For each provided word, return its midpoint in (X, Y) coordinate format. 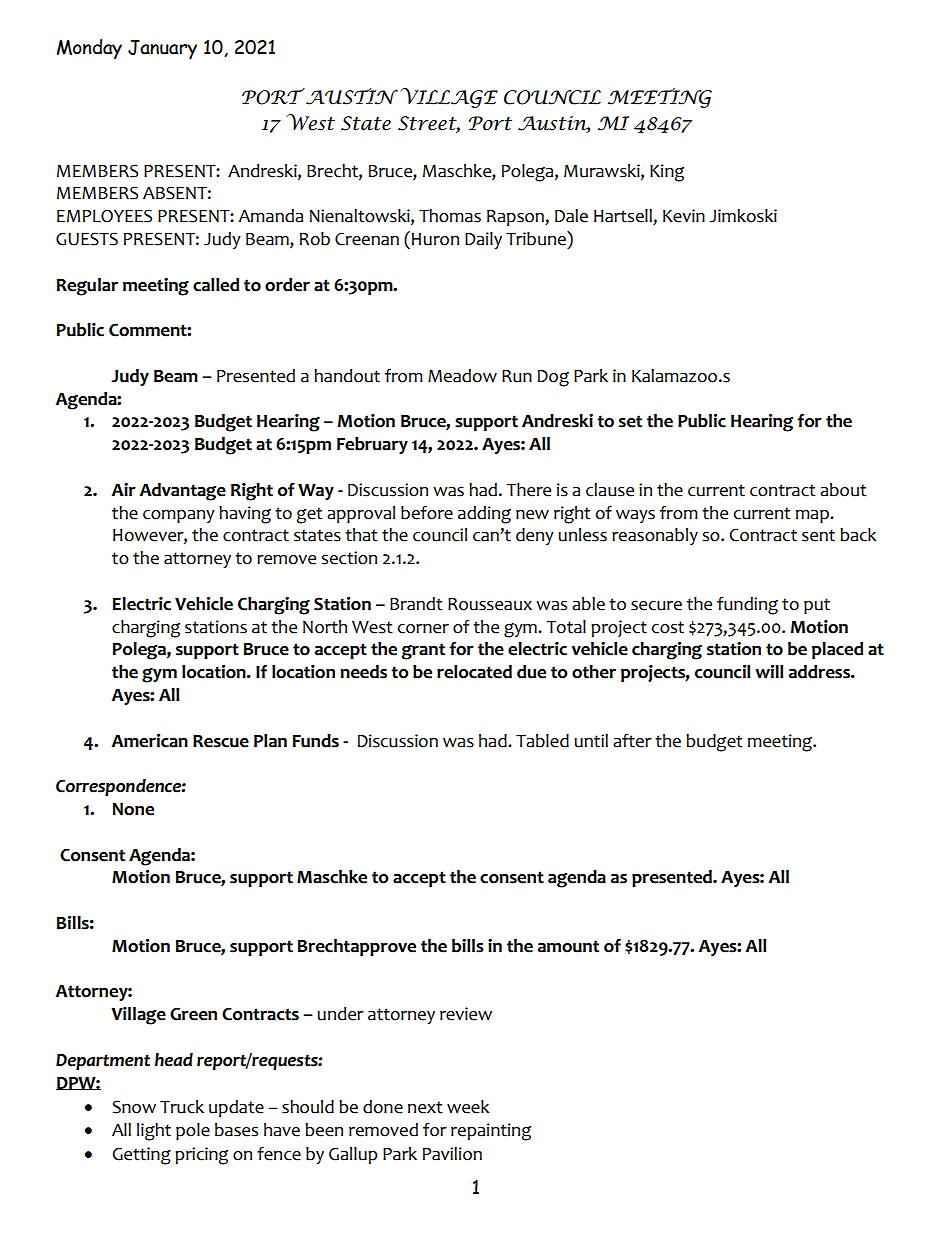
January (162, 49)
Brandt (416, 604)
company (179, 516)
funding (747, 606)
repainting (491, 1132)
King (667, 173)
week (468, 1107)
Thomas (450, 216)
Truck (182, 1107)
